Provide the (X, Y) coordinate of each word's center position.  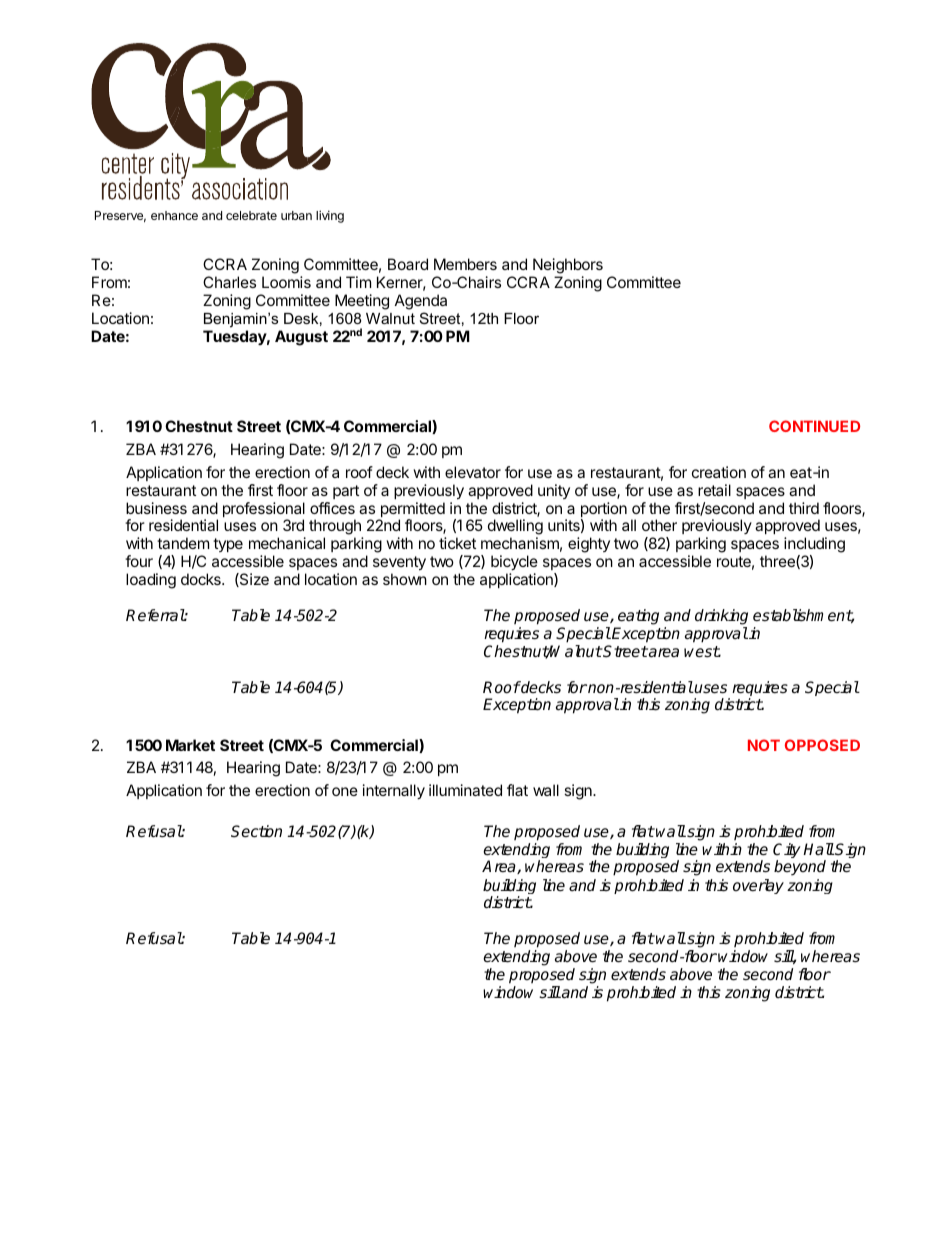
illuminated (465, 790)
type (228, 545)
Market (190, 745)
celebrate (251, 215)
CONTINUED (814, 426)
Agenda (421, 303)
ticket (457, 543)
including (814, 546)
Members (465, 264)
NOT (764, 745)
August (301, 338)
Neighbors (567, 267)
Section (256, 831)
